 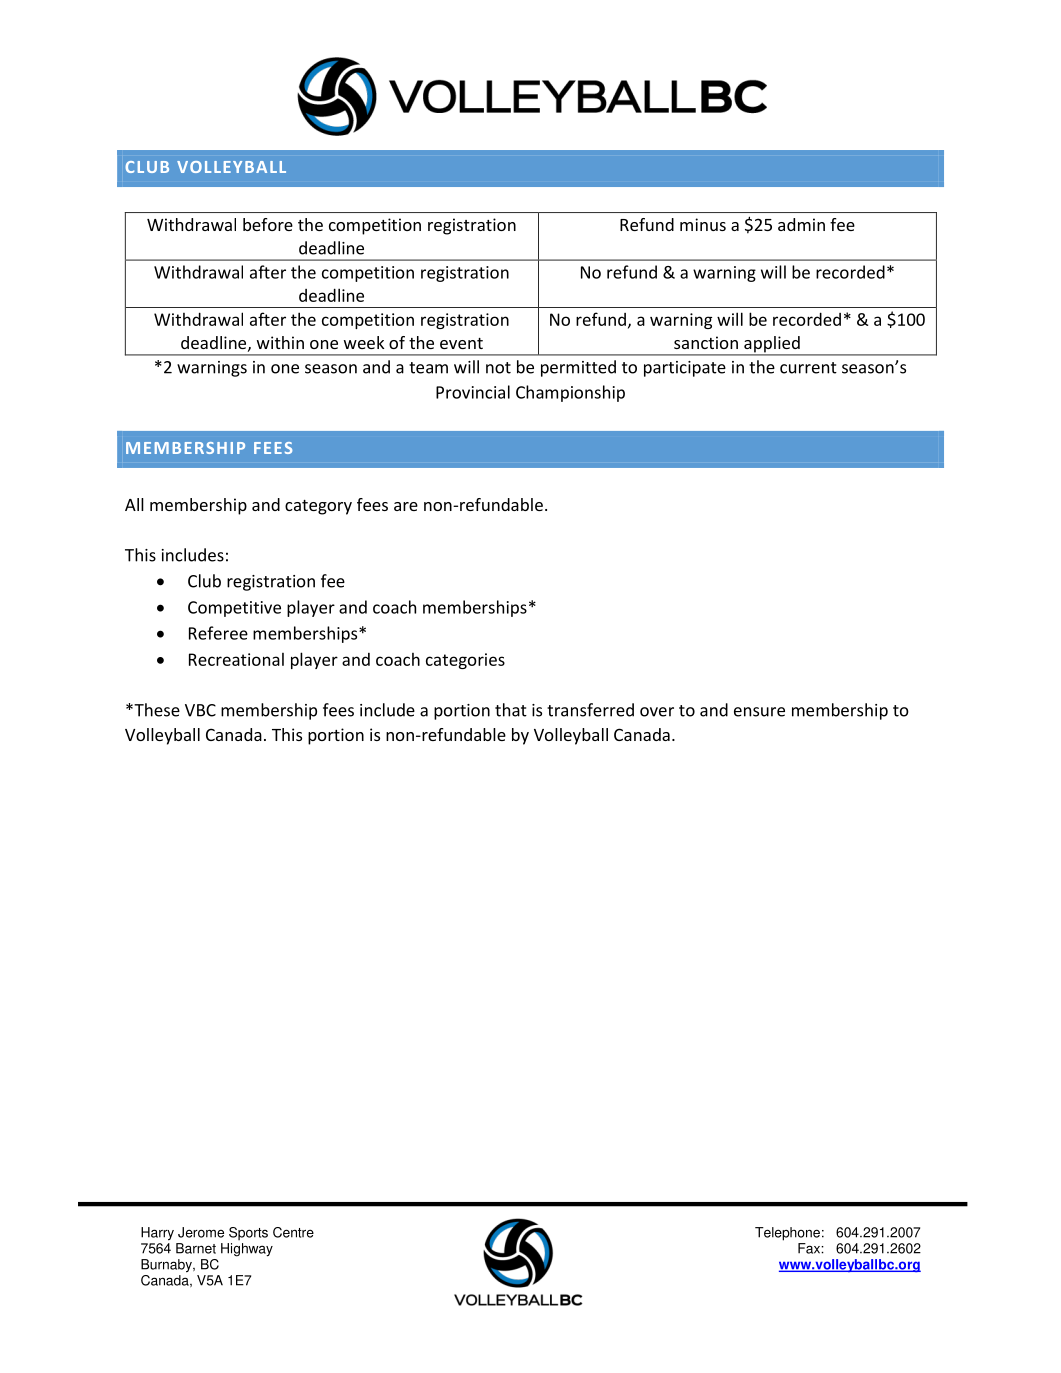 What do you see at coordinates (703, 224) in the document?
I see `minus` at bounding box center [703, 224].
